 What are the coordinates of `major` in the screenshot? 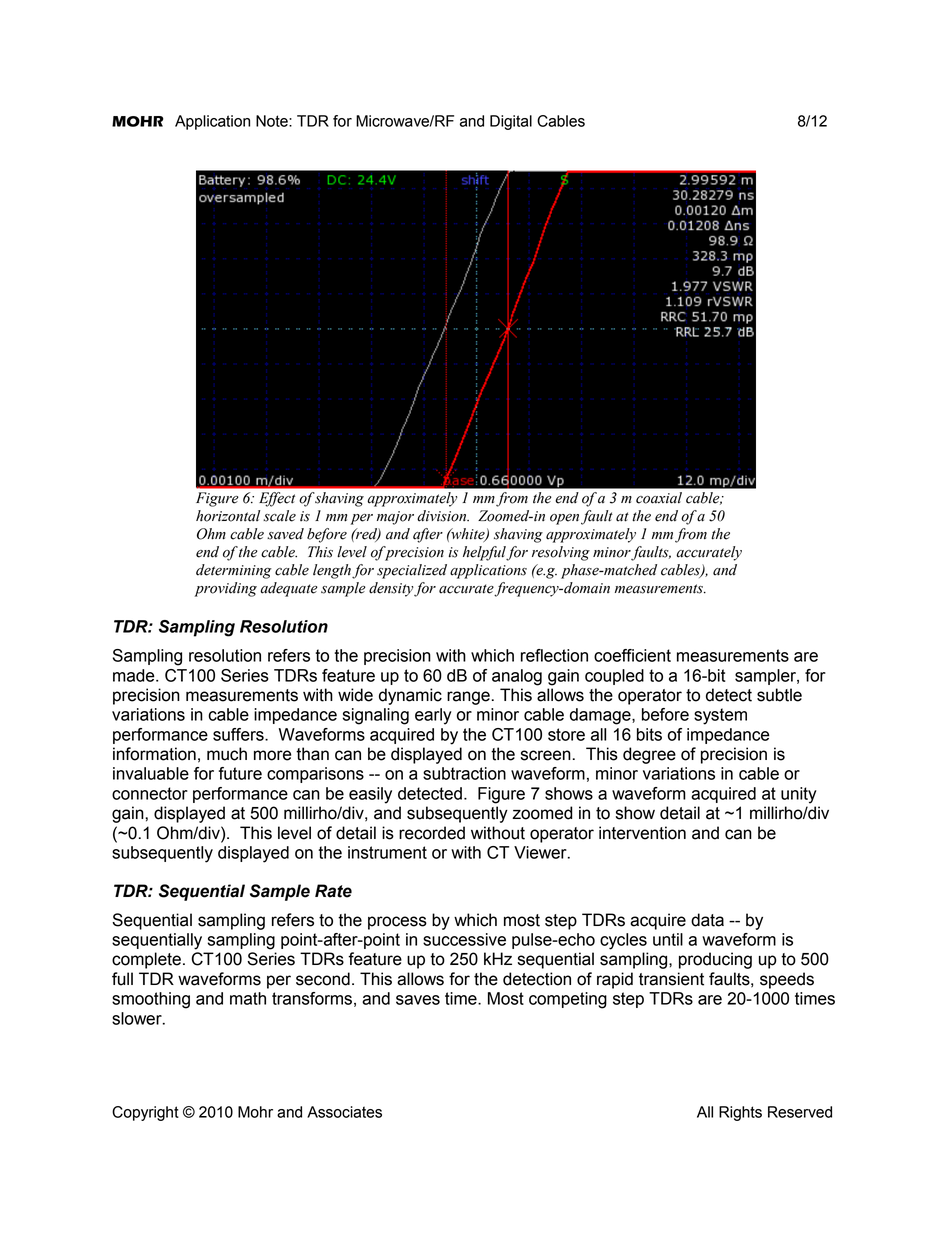 It's located at (395, 518).
